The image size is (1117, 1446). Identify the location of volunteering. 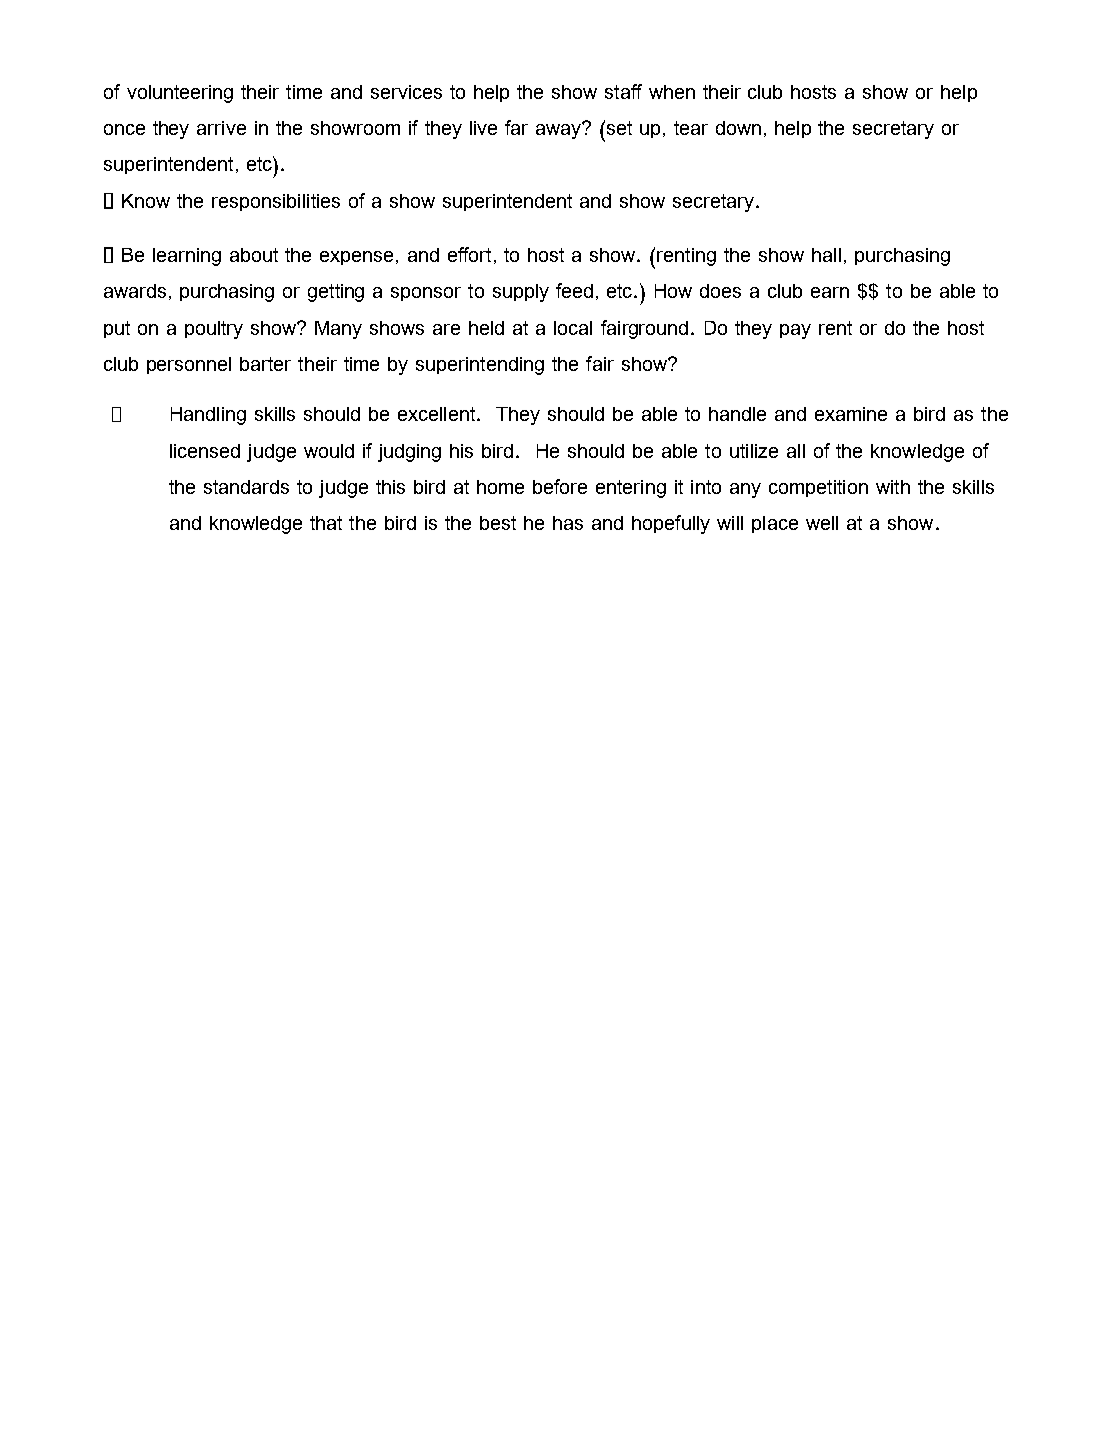
(180, 94).
